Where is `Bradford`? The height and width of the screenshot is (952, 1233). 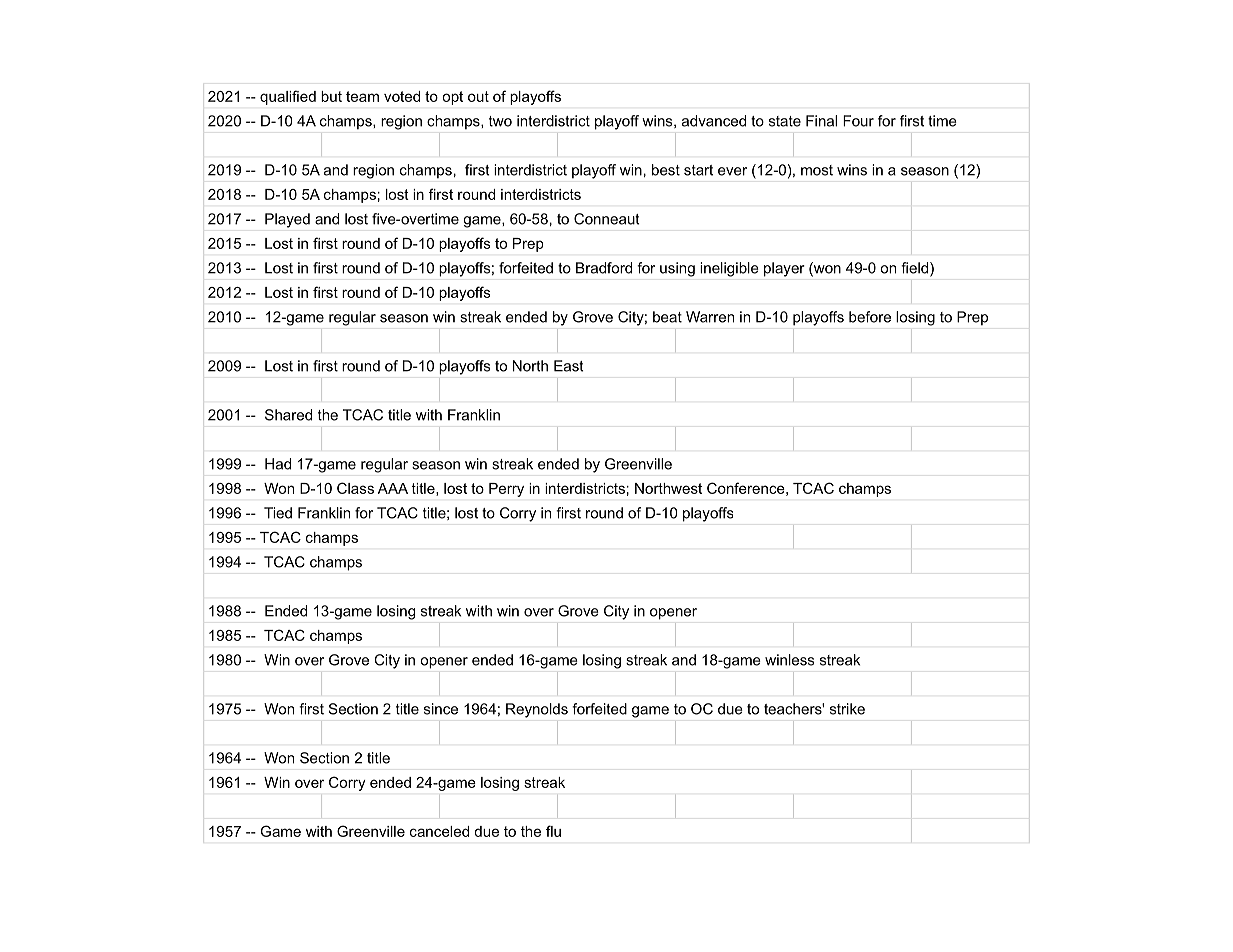
Bradford is located at coordinates (604, 268).
